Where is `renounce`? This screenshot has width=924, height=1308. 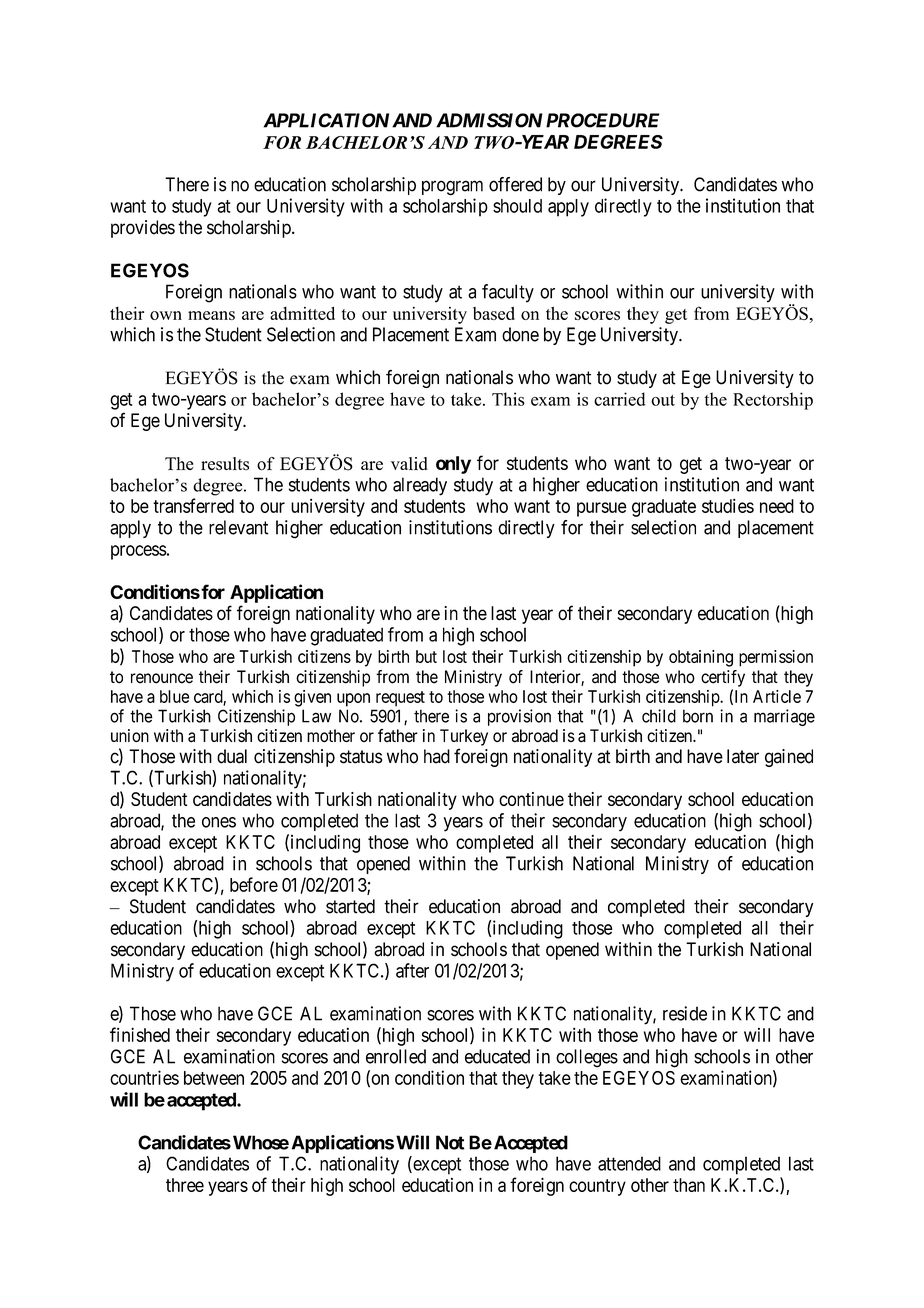 renounce is located at coordinates (162, 678).
